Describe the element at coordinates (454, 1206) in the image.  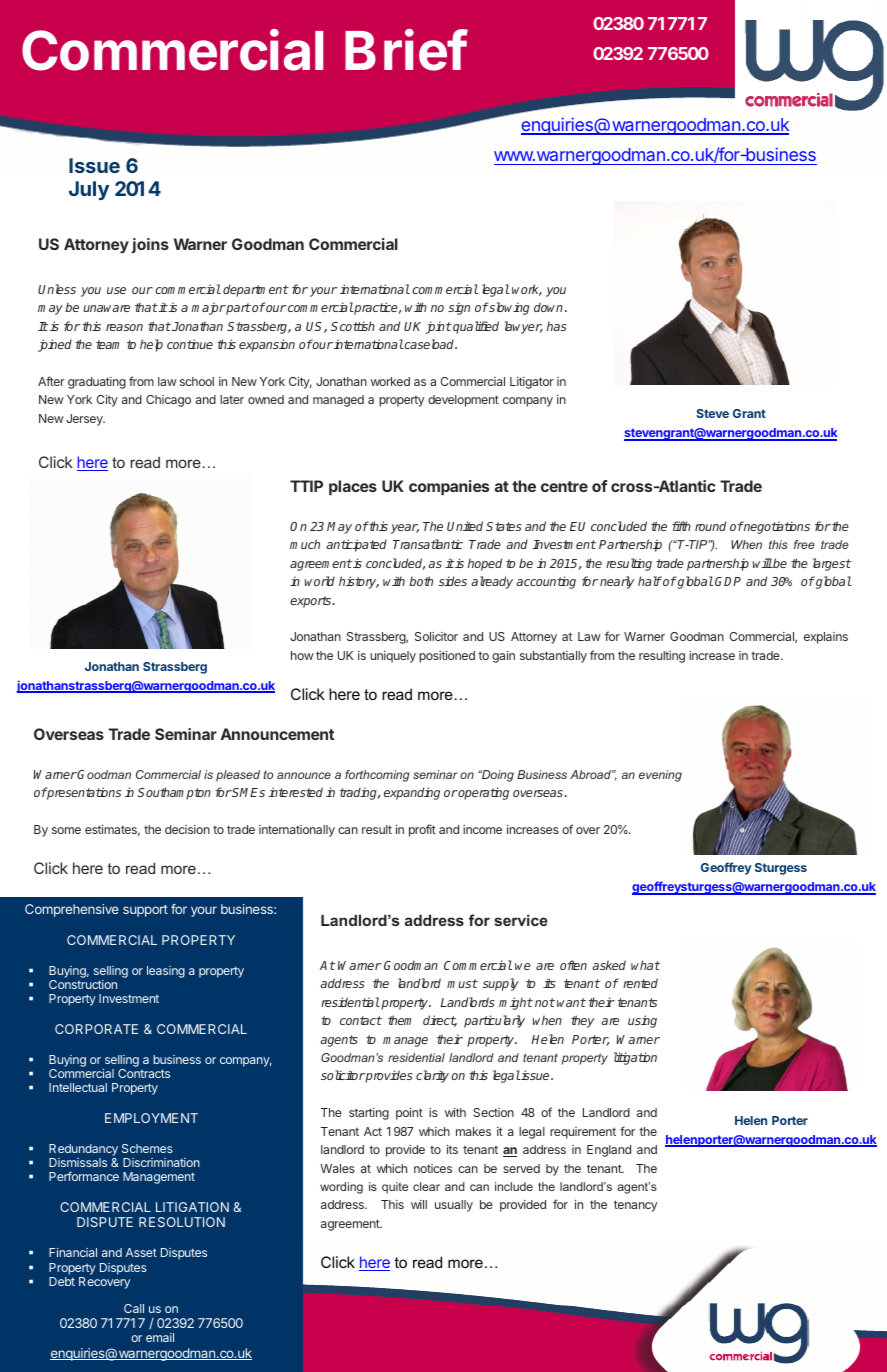
I see `usually` at that location.
